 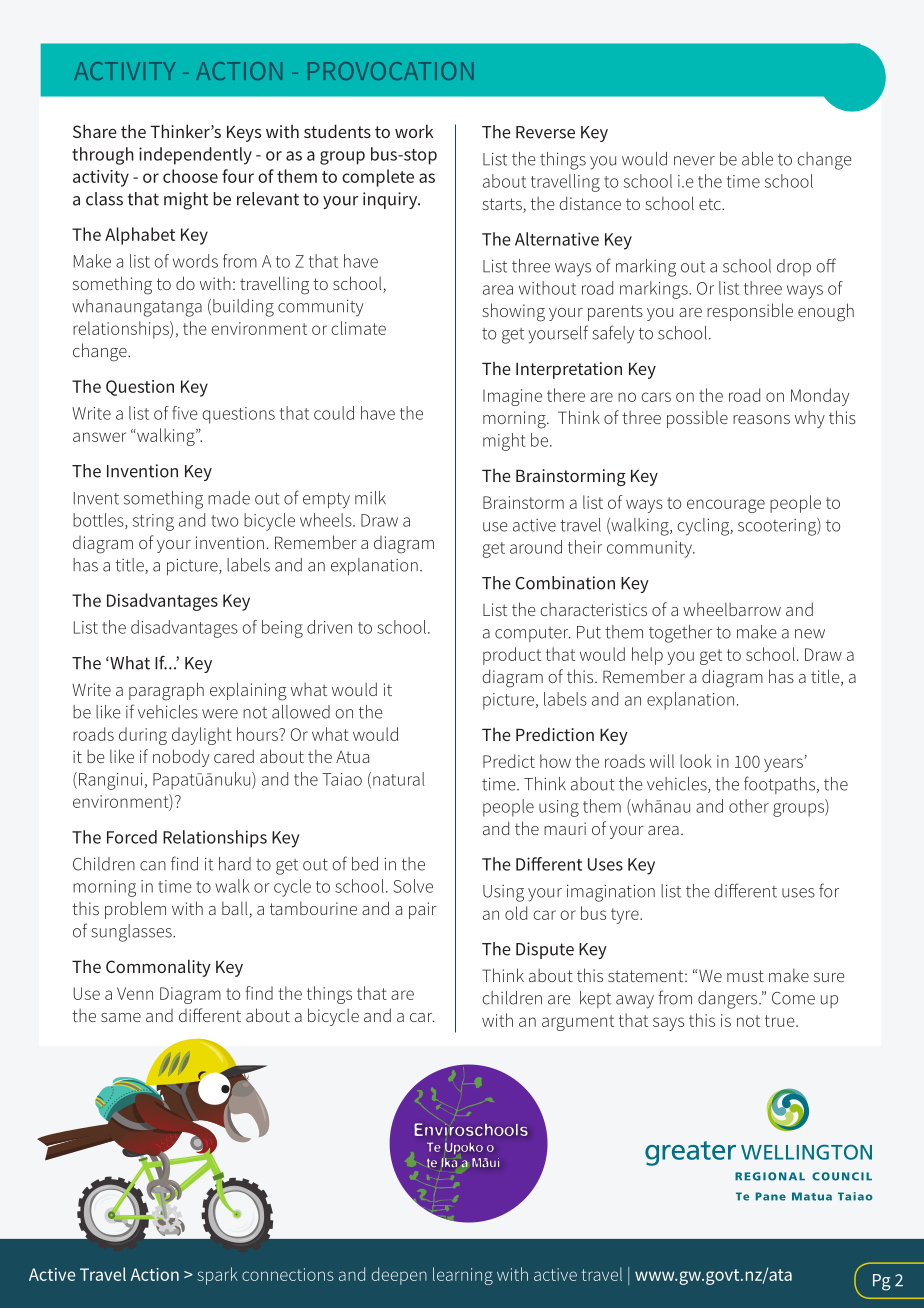 I want to click on work, so click(x=414, y=131).
